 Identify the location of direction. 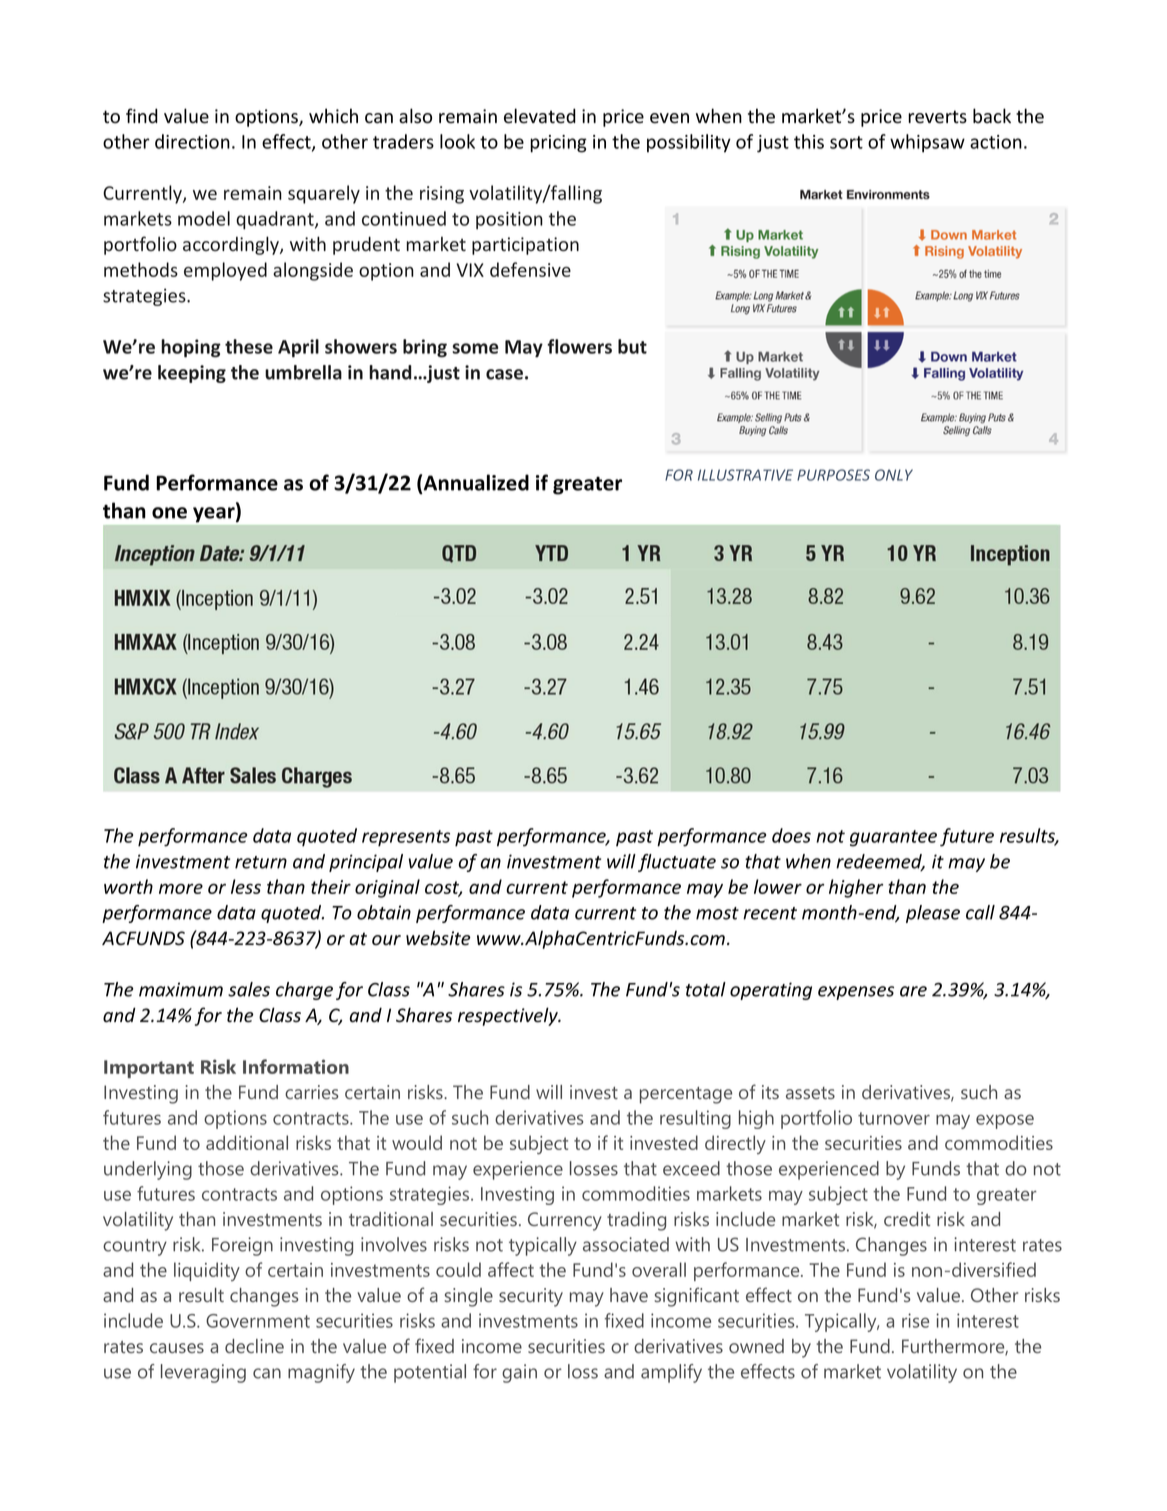
(192, 141).
